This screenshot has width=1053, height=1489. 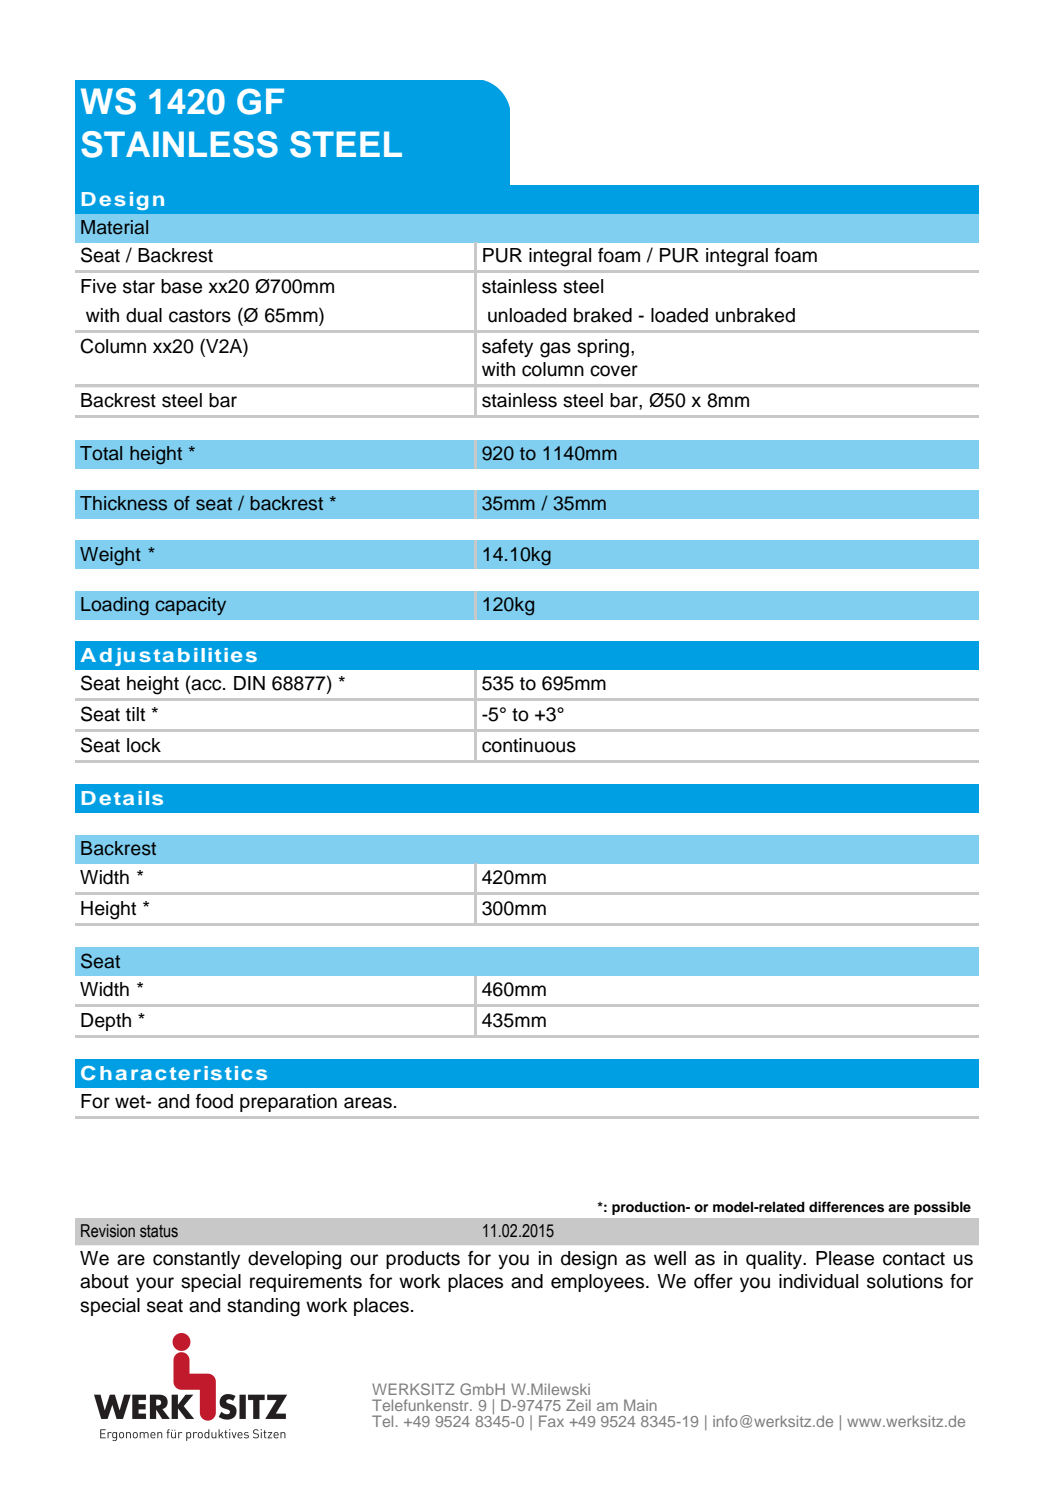 I want to click on lock, so click(x=144, y=745).
